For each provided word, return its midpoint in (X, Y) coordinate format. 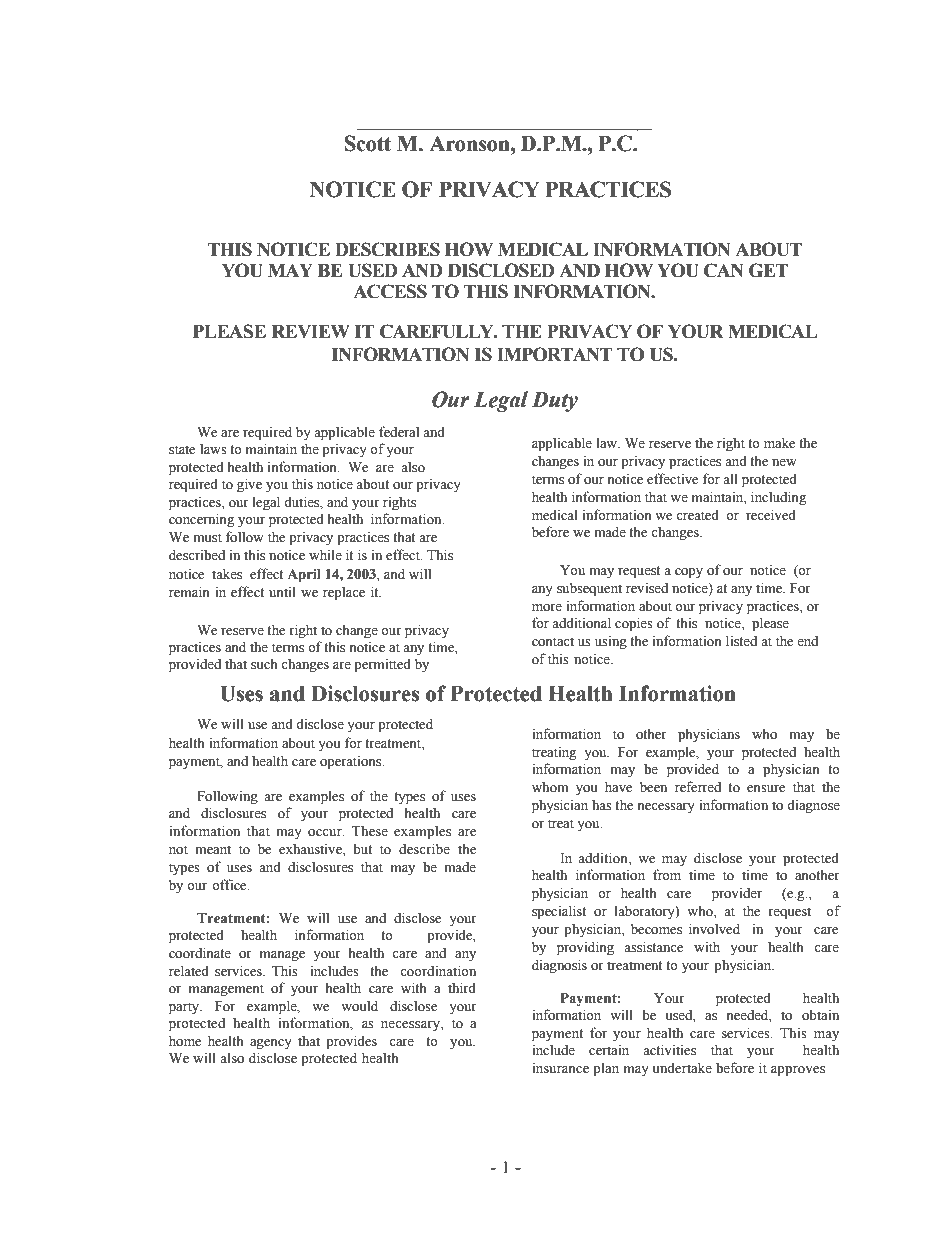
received (771, 515)
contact (553, 642)
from (667, 874)
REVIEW (311, 331)
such (264, 664)
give (249, 485)
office (230, 885)
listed (741, 641)
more (547, 608)
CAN (724, 270)
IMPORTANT (554, 354)
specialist (559, 912)
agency (271, 1044)
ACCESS (390, 291)
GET (768, 270)
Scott (367, 143)
